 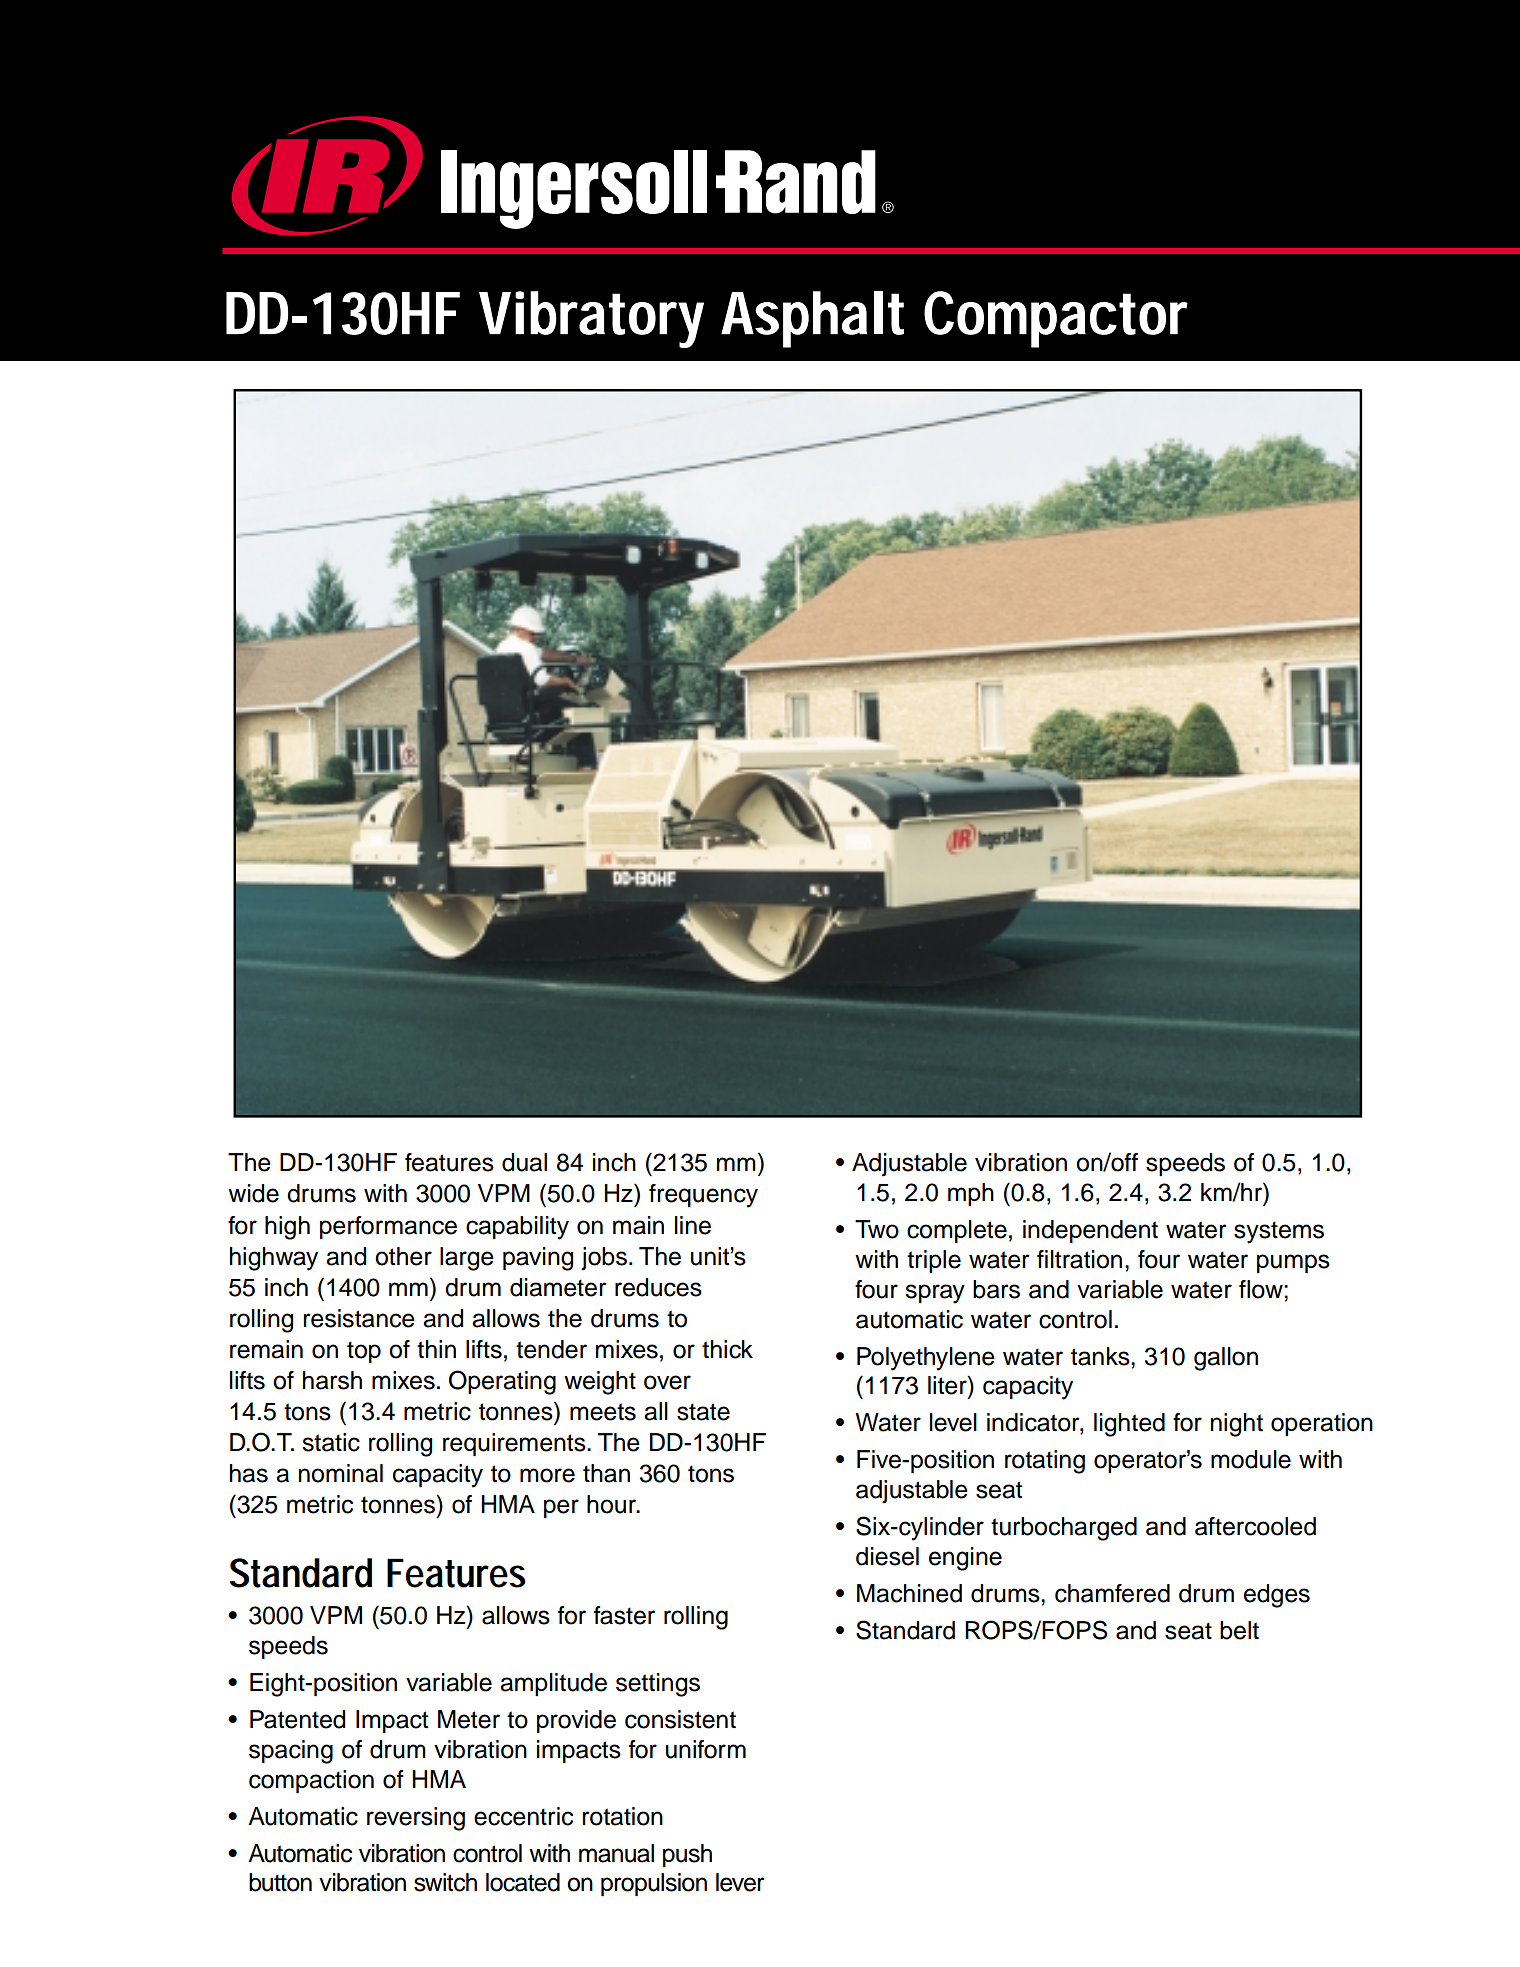 What do you see at coordinates (403, 1256) in the image?
I see `other` at bounding box center [403, 1256].
